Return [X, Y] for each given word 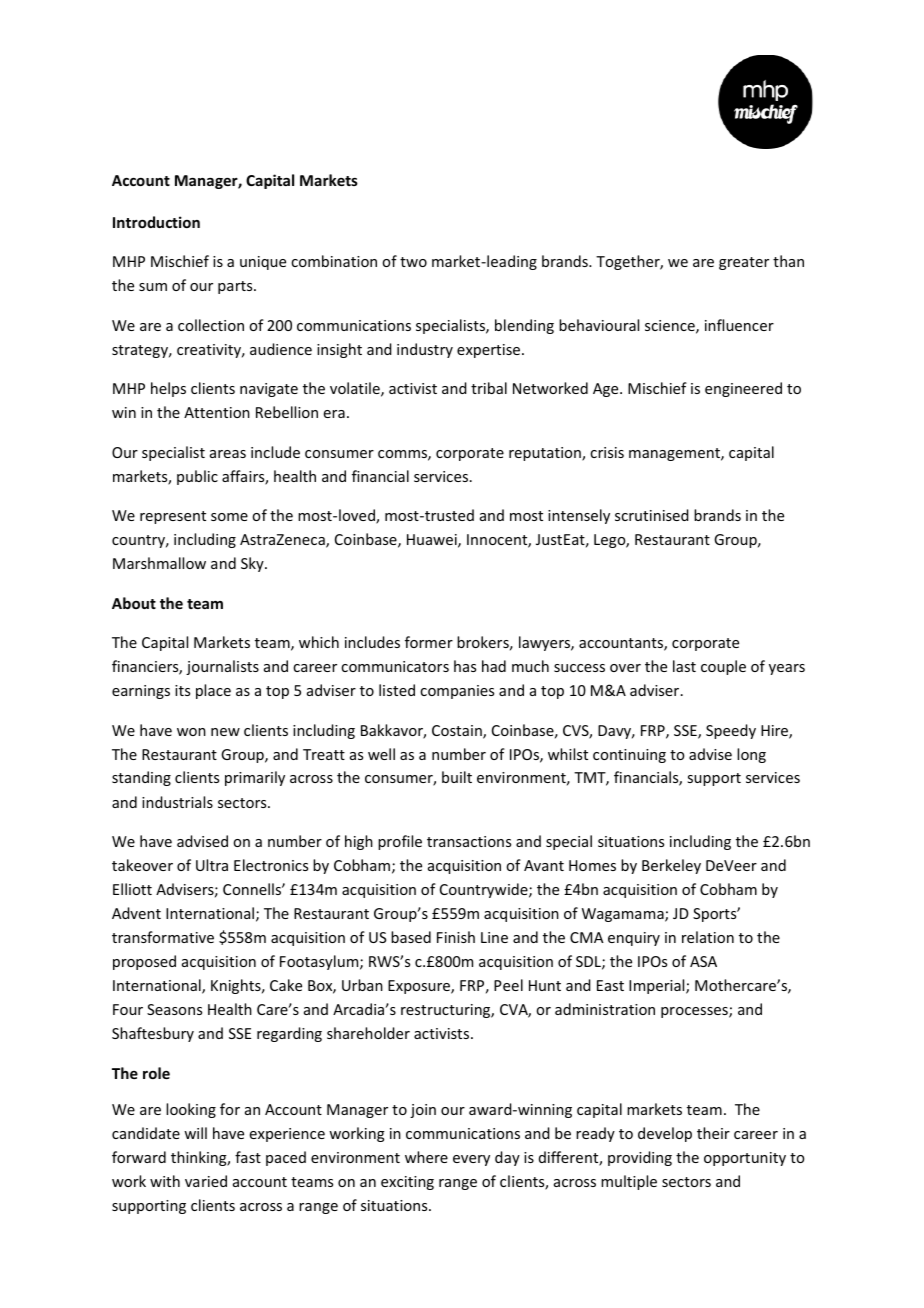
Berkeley [671, 866]
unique [263, 263]
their [713, 1133]
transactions [469, 841]
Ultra [212, 865]
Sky [253, 564]
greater [744, 263]
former [429, 642]
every [471, 1160]
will [195, 1133]
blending [524, 326]
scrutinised [652, 515]
